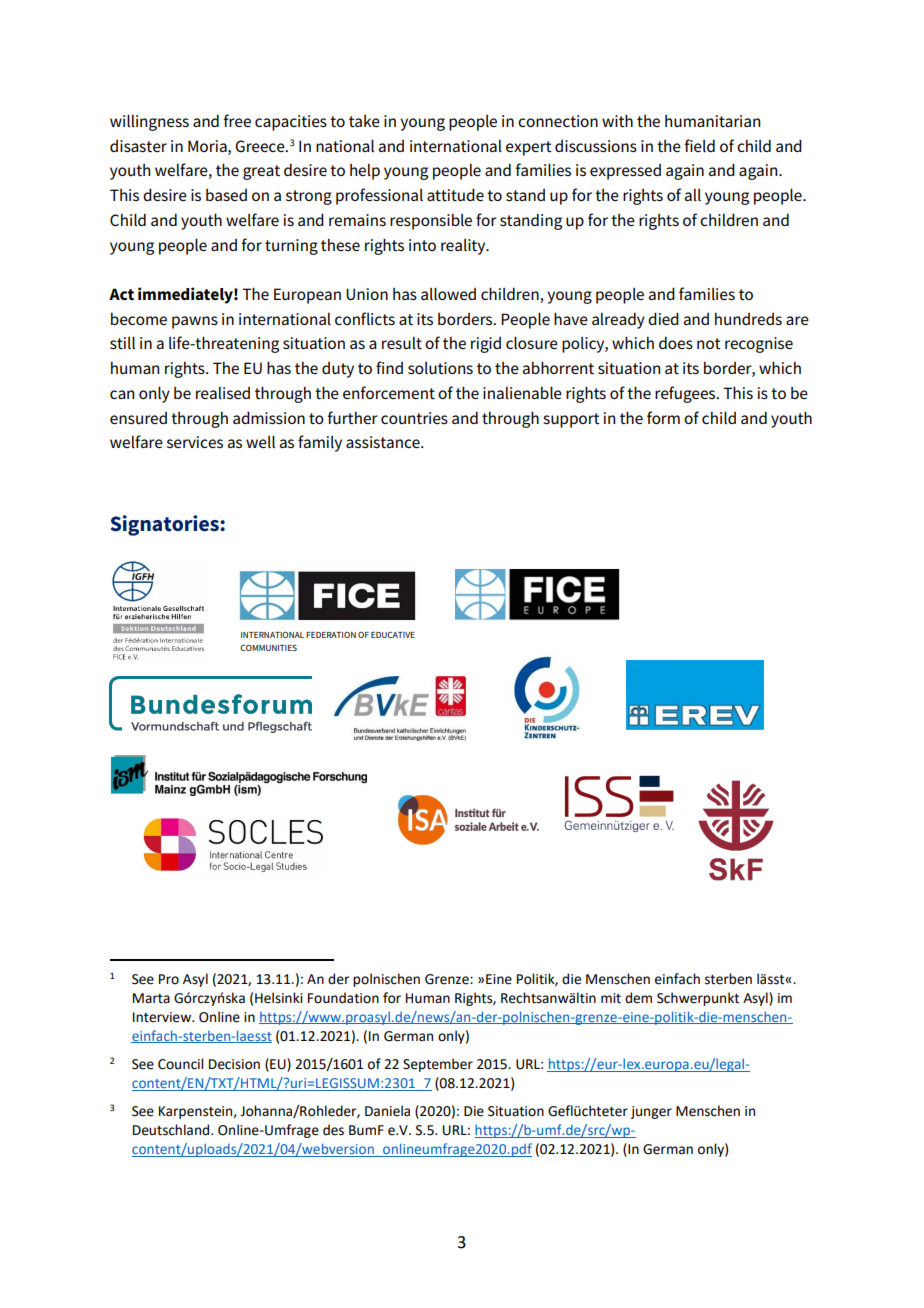 This image has width=924, height=1308. I want to click on Deutschland, so click(172, 1130).
